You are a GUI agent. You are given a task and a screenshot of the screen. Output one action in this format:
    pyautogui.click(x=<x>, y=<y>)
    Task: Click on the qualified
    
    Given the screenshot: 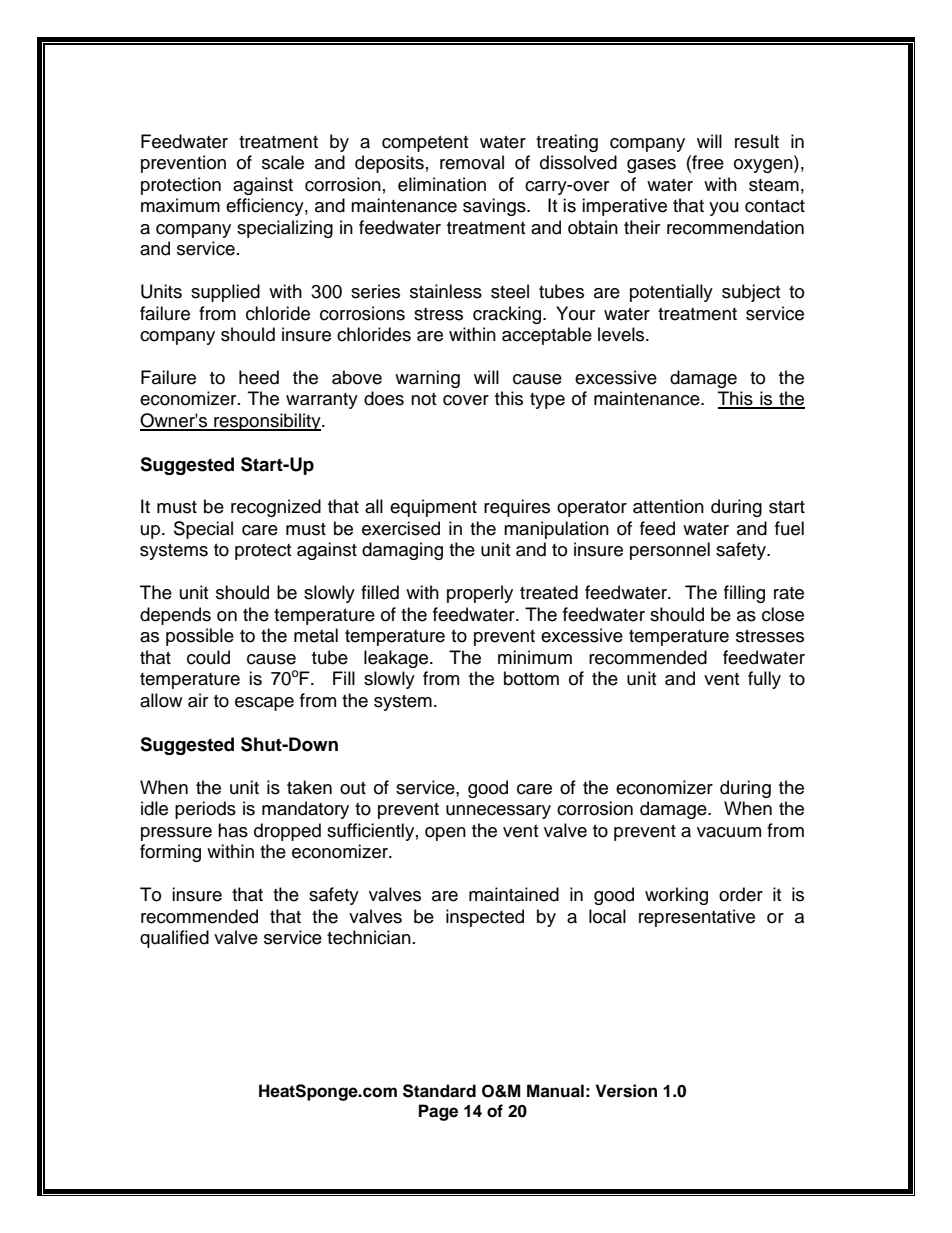 What is the action you would take?
    pyautogui.click(x=174, y=939)
